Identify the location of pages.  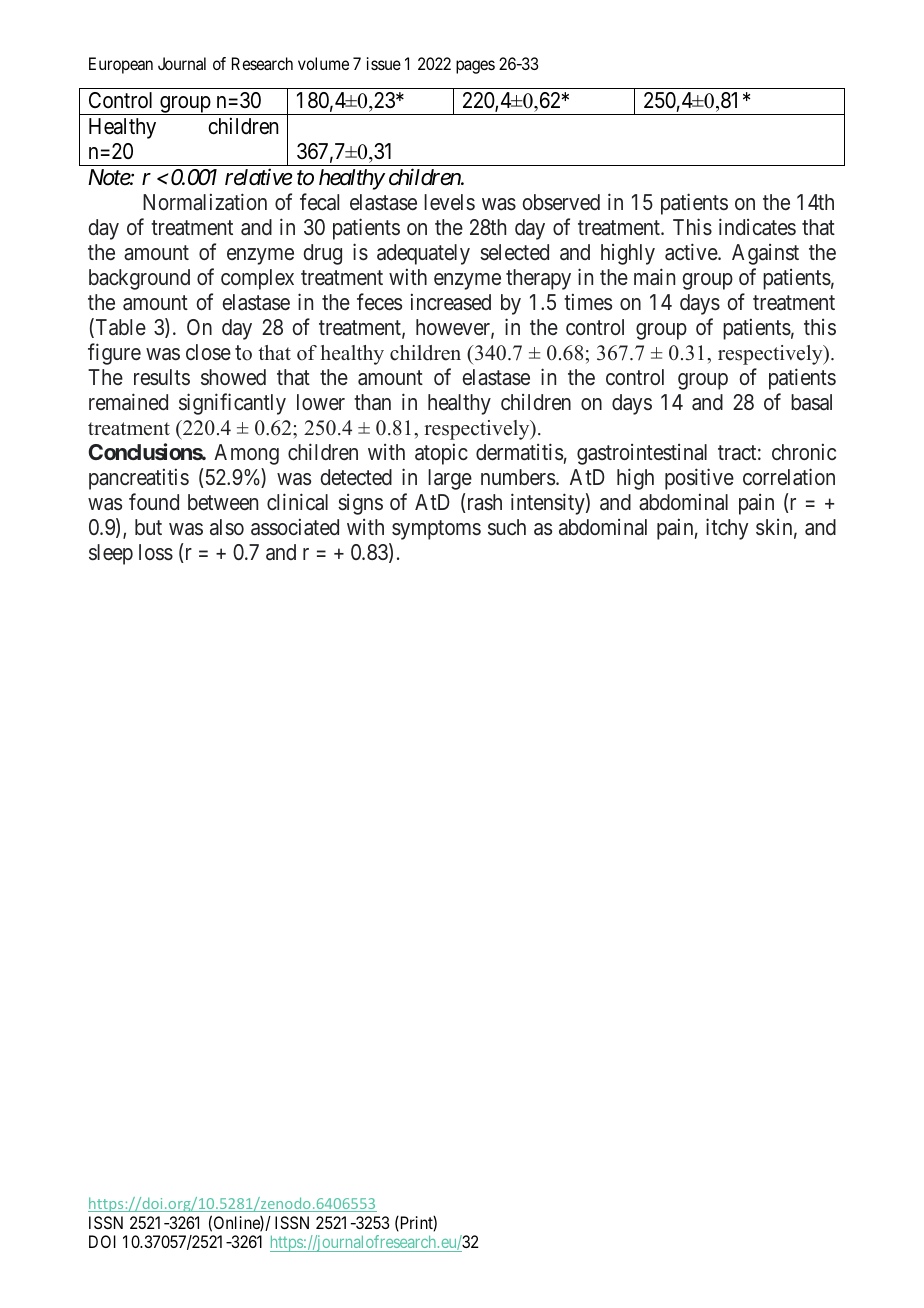
(475, 67).
